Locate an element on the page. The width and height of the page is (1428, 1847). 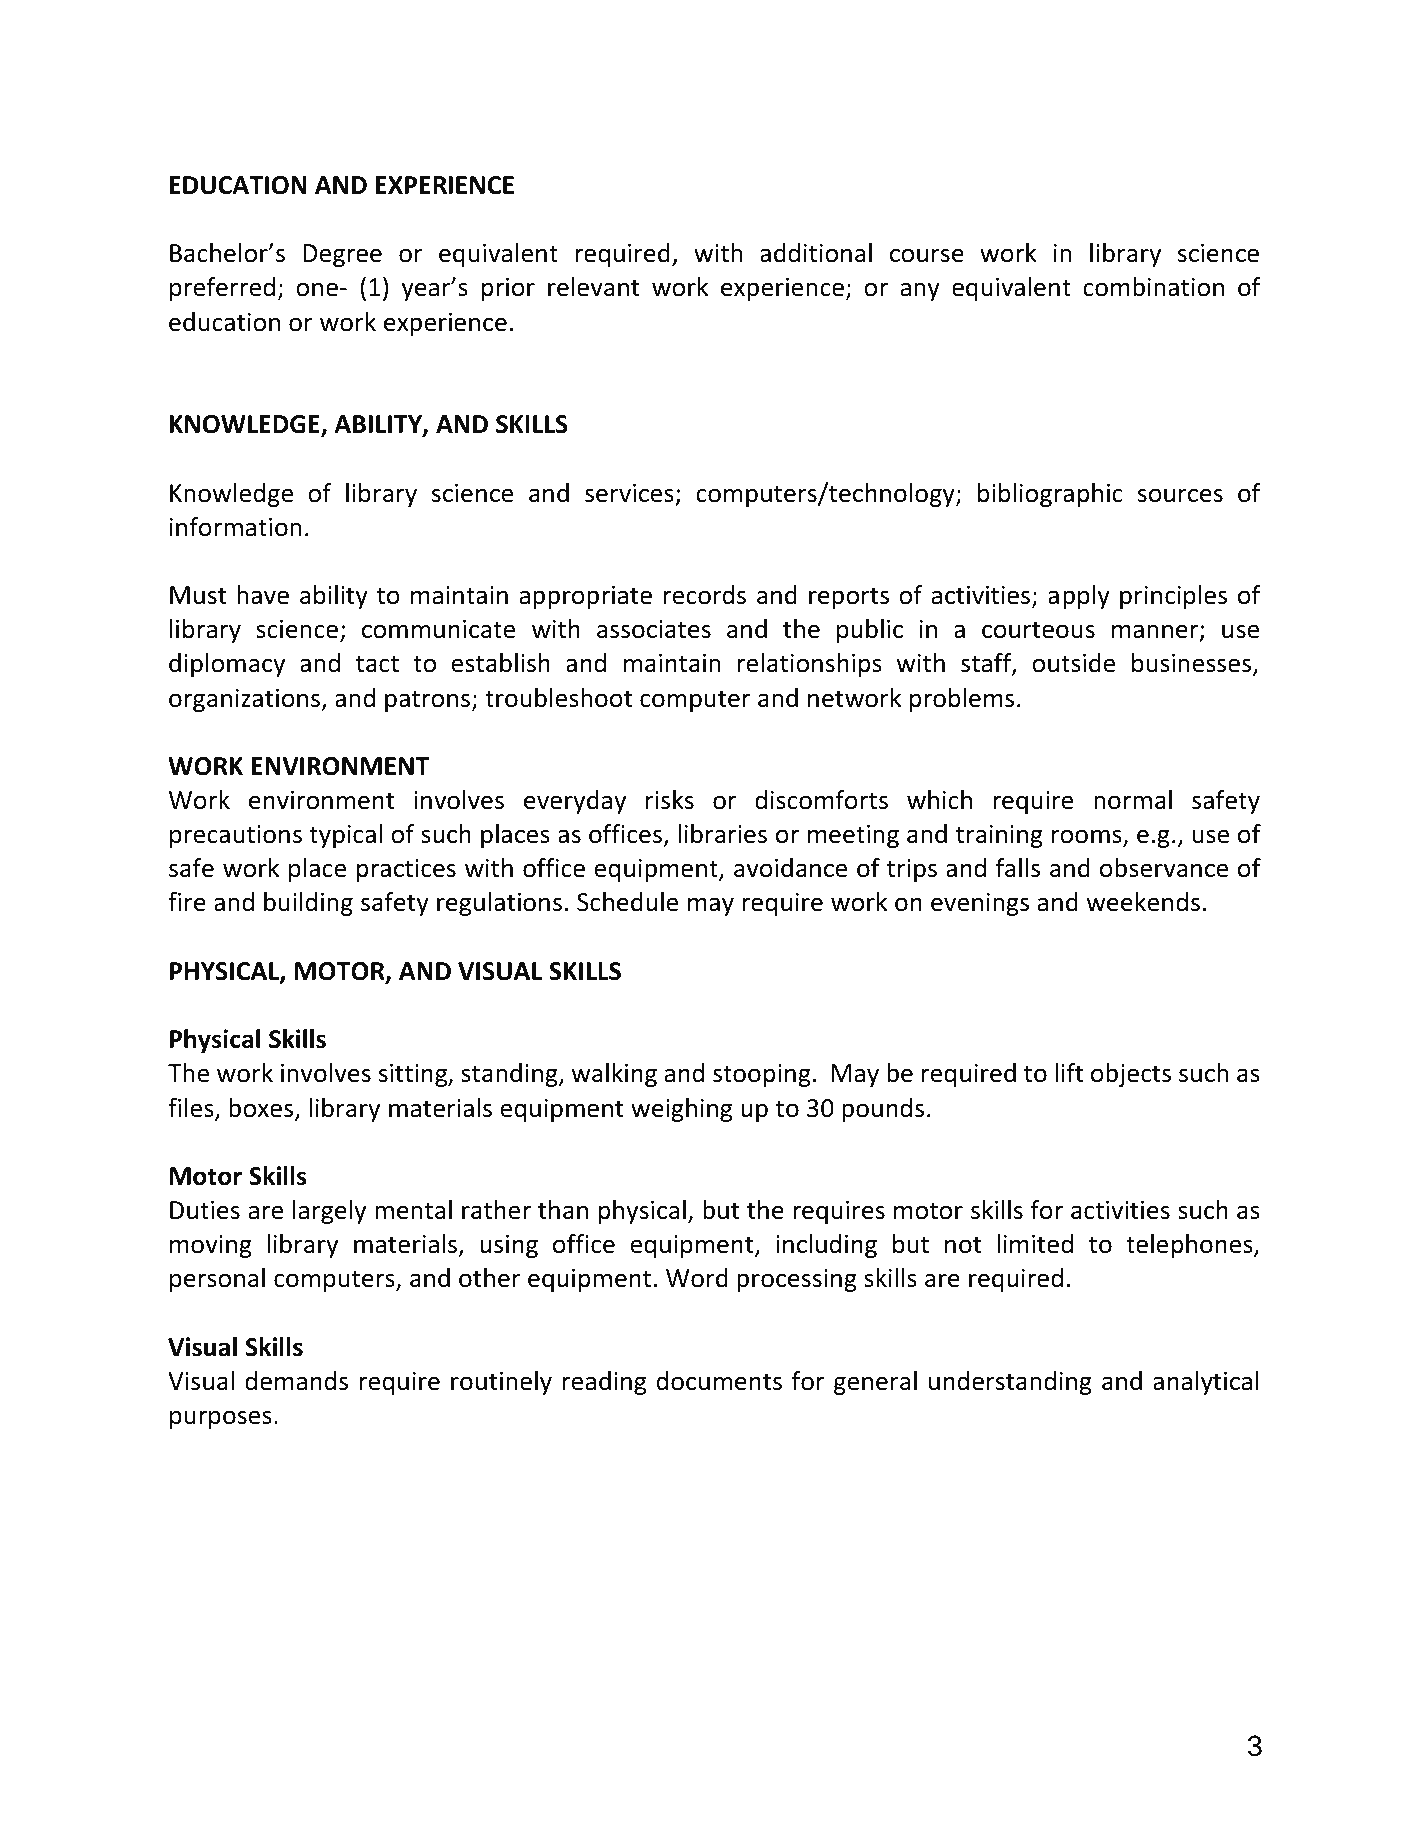
tact is located at coordinates (377, 664).
